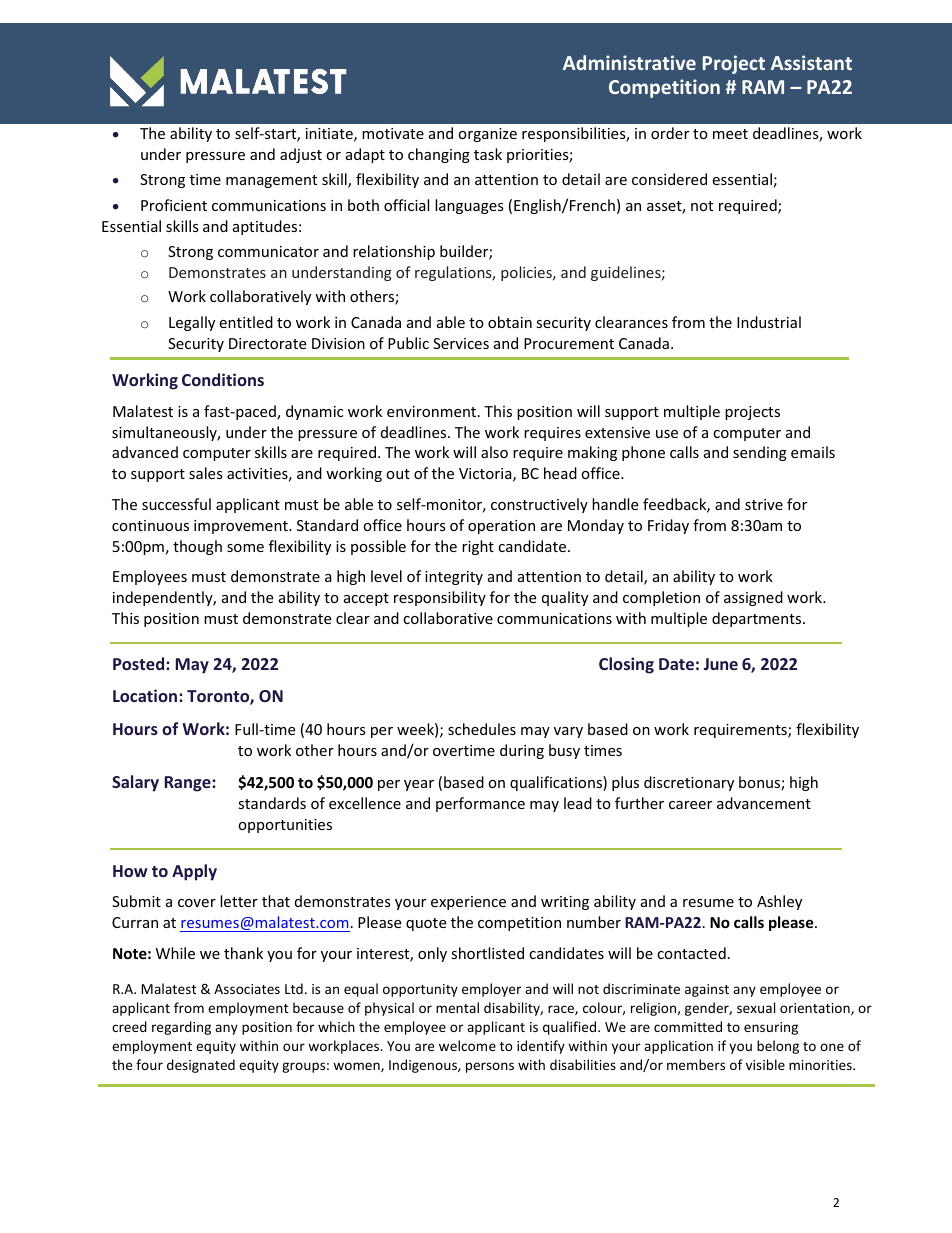 Image resolution: width=952 pixels, height=1233 pixels. I want to click on meet, so click(730, 134).
